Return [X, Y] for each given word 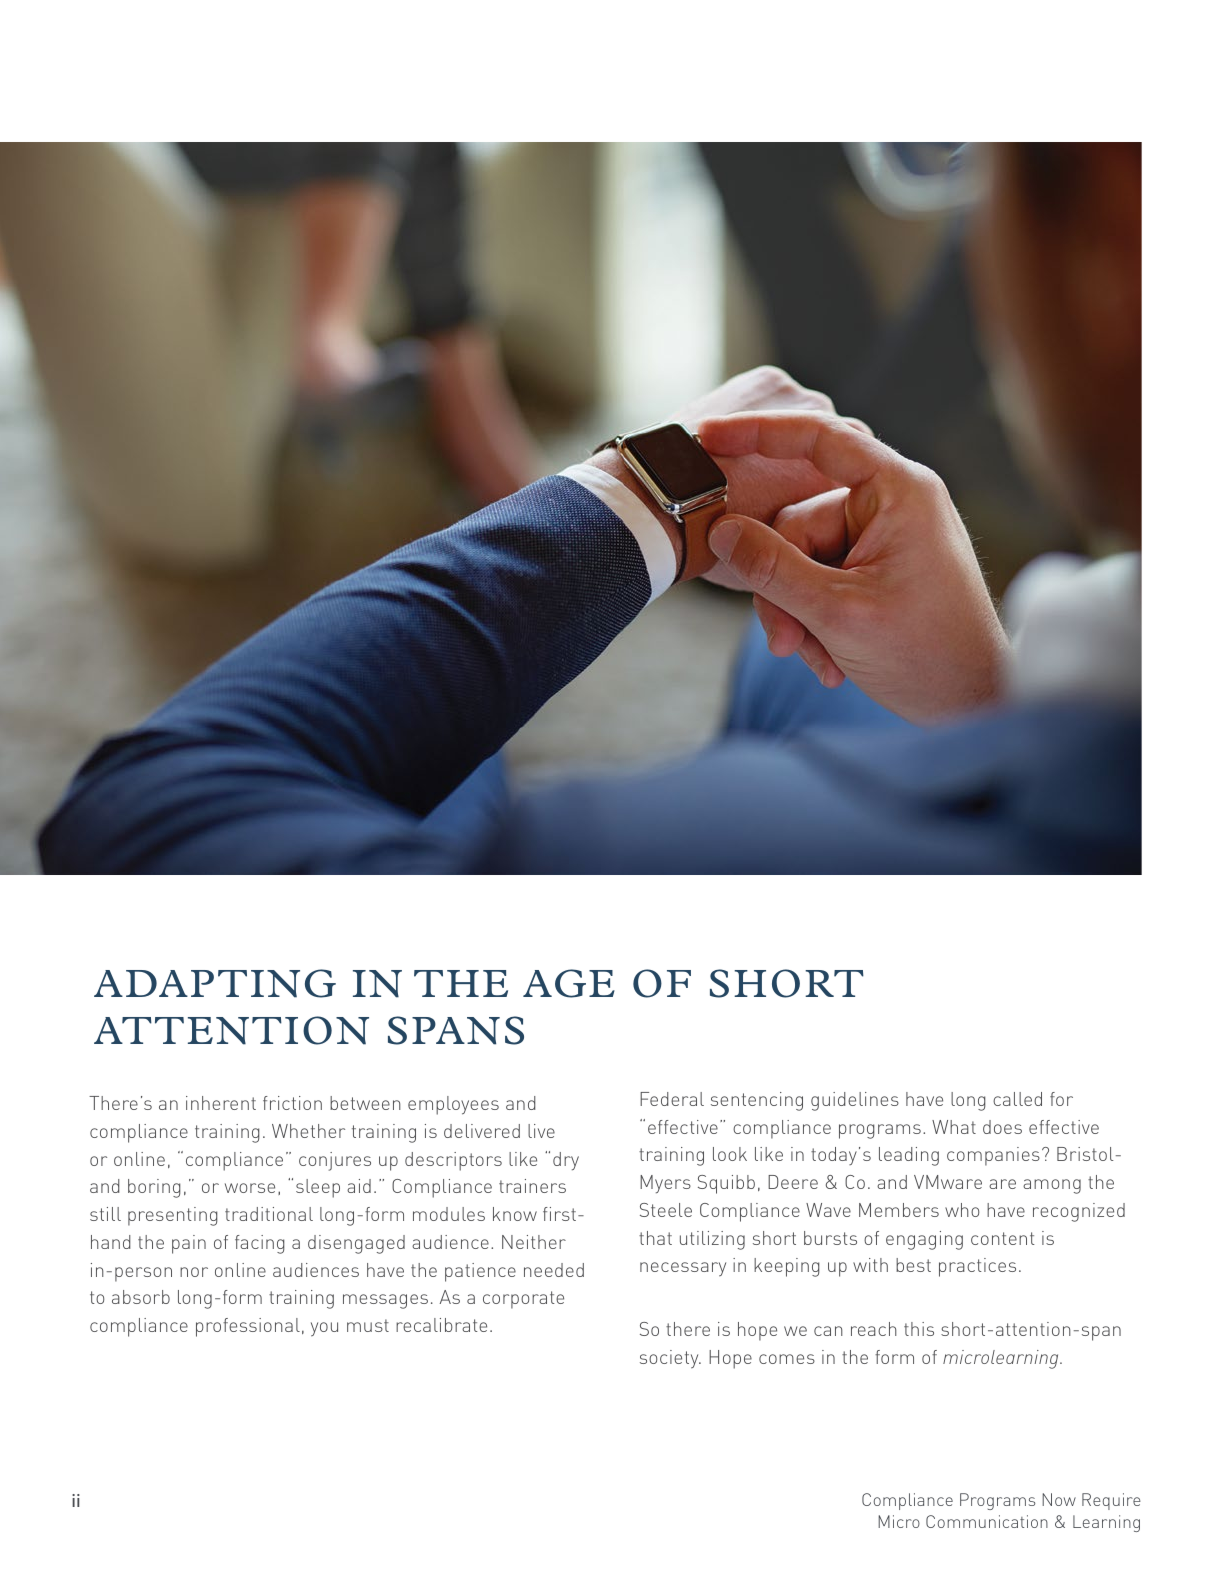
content [1003, 1238]
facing [260, 1244]
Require [1111, 1501]
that [655, 1238]
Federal [672, 1099]
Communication [987, 1521]
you [324, 1329]
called [1017, 1099]
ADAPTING [215, 983]
